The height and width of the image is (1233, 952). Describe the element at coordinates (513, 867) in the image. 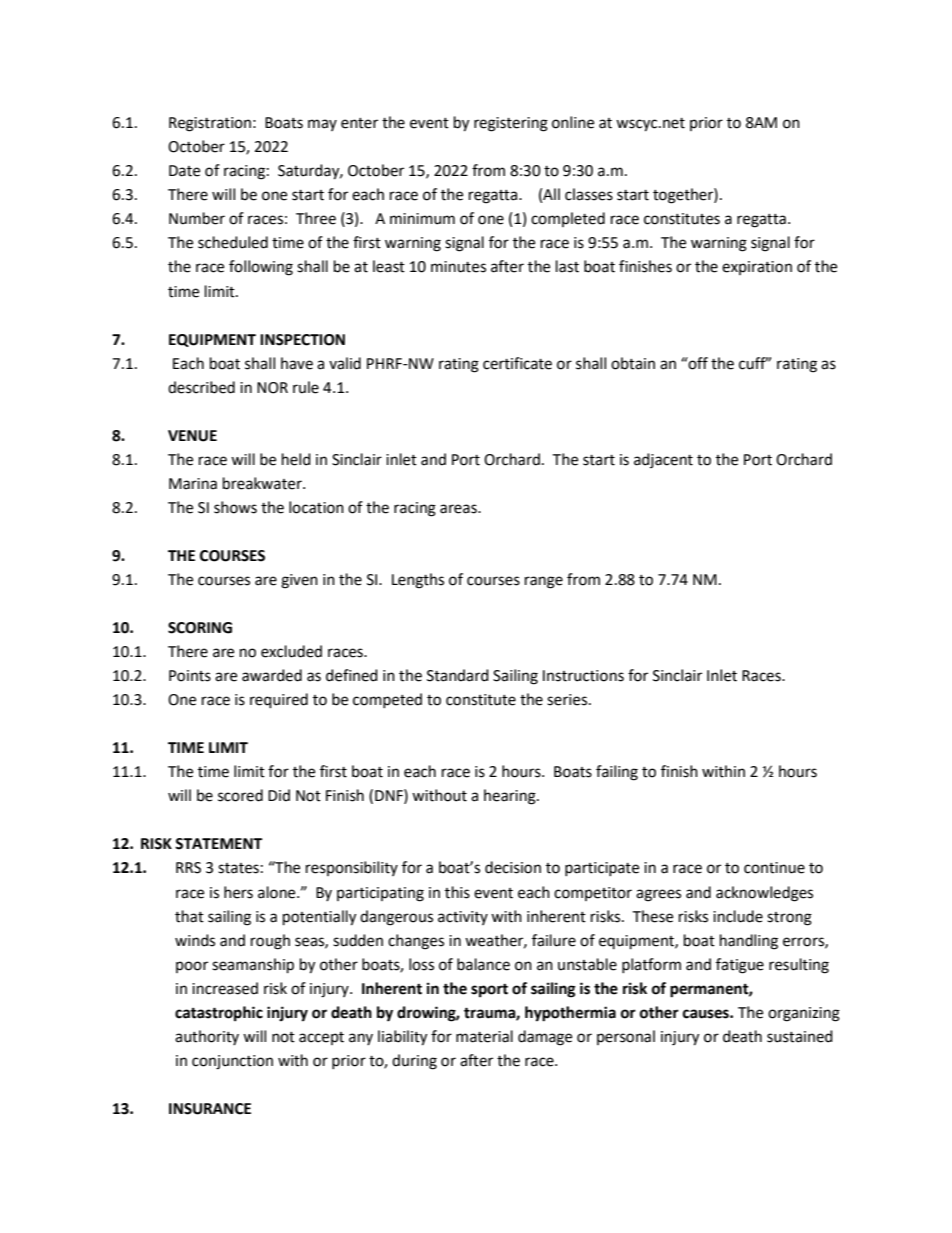

I see `decision` at that location.
